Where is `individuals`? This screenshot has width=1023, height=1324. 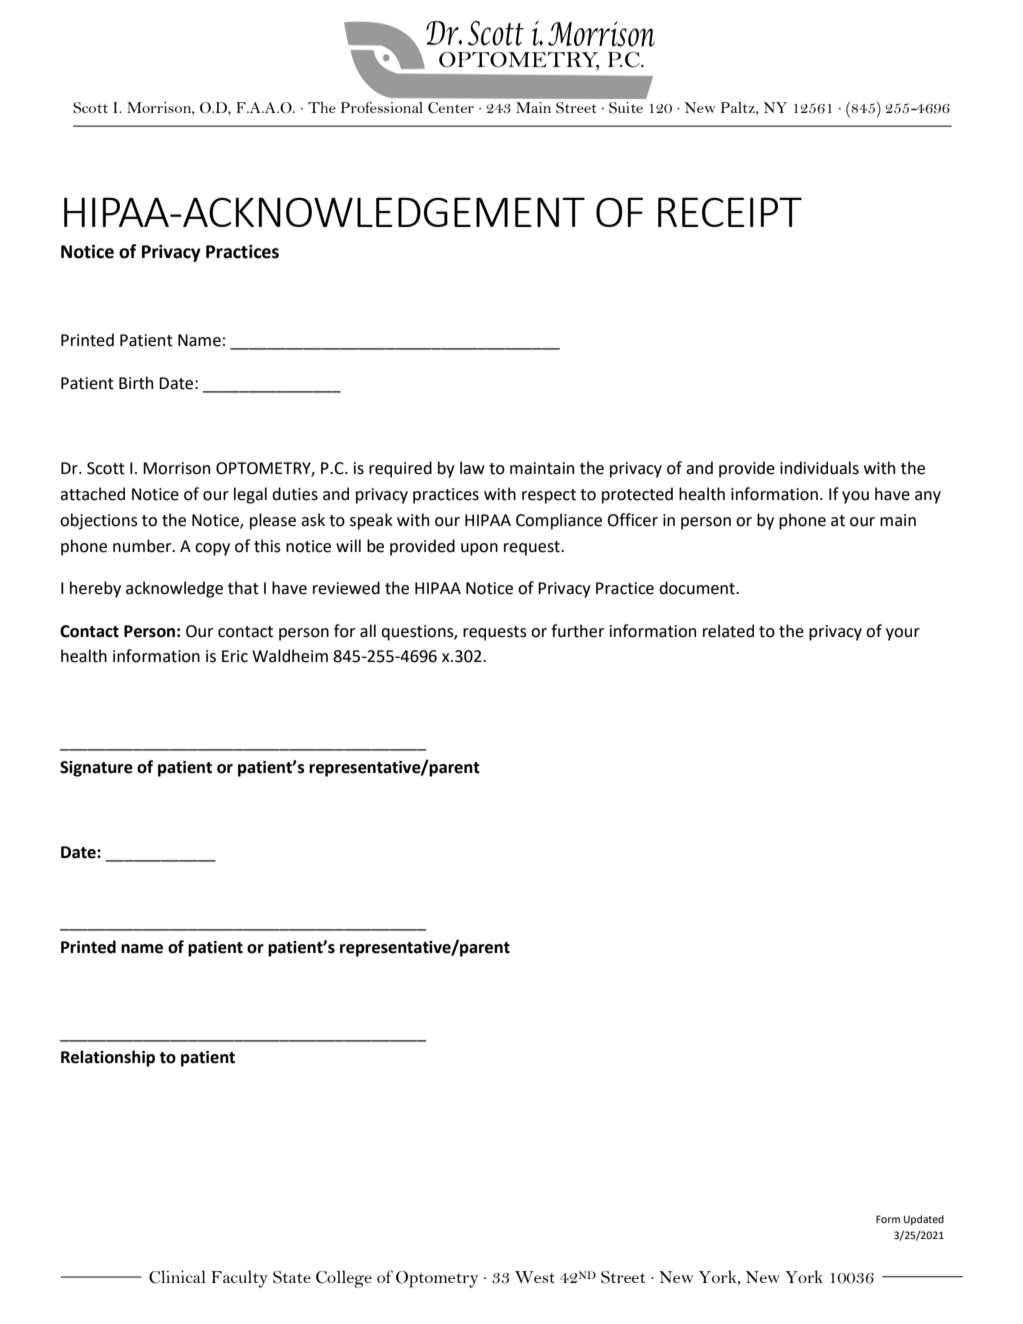
individuals is located at coordinates (819, 468).
